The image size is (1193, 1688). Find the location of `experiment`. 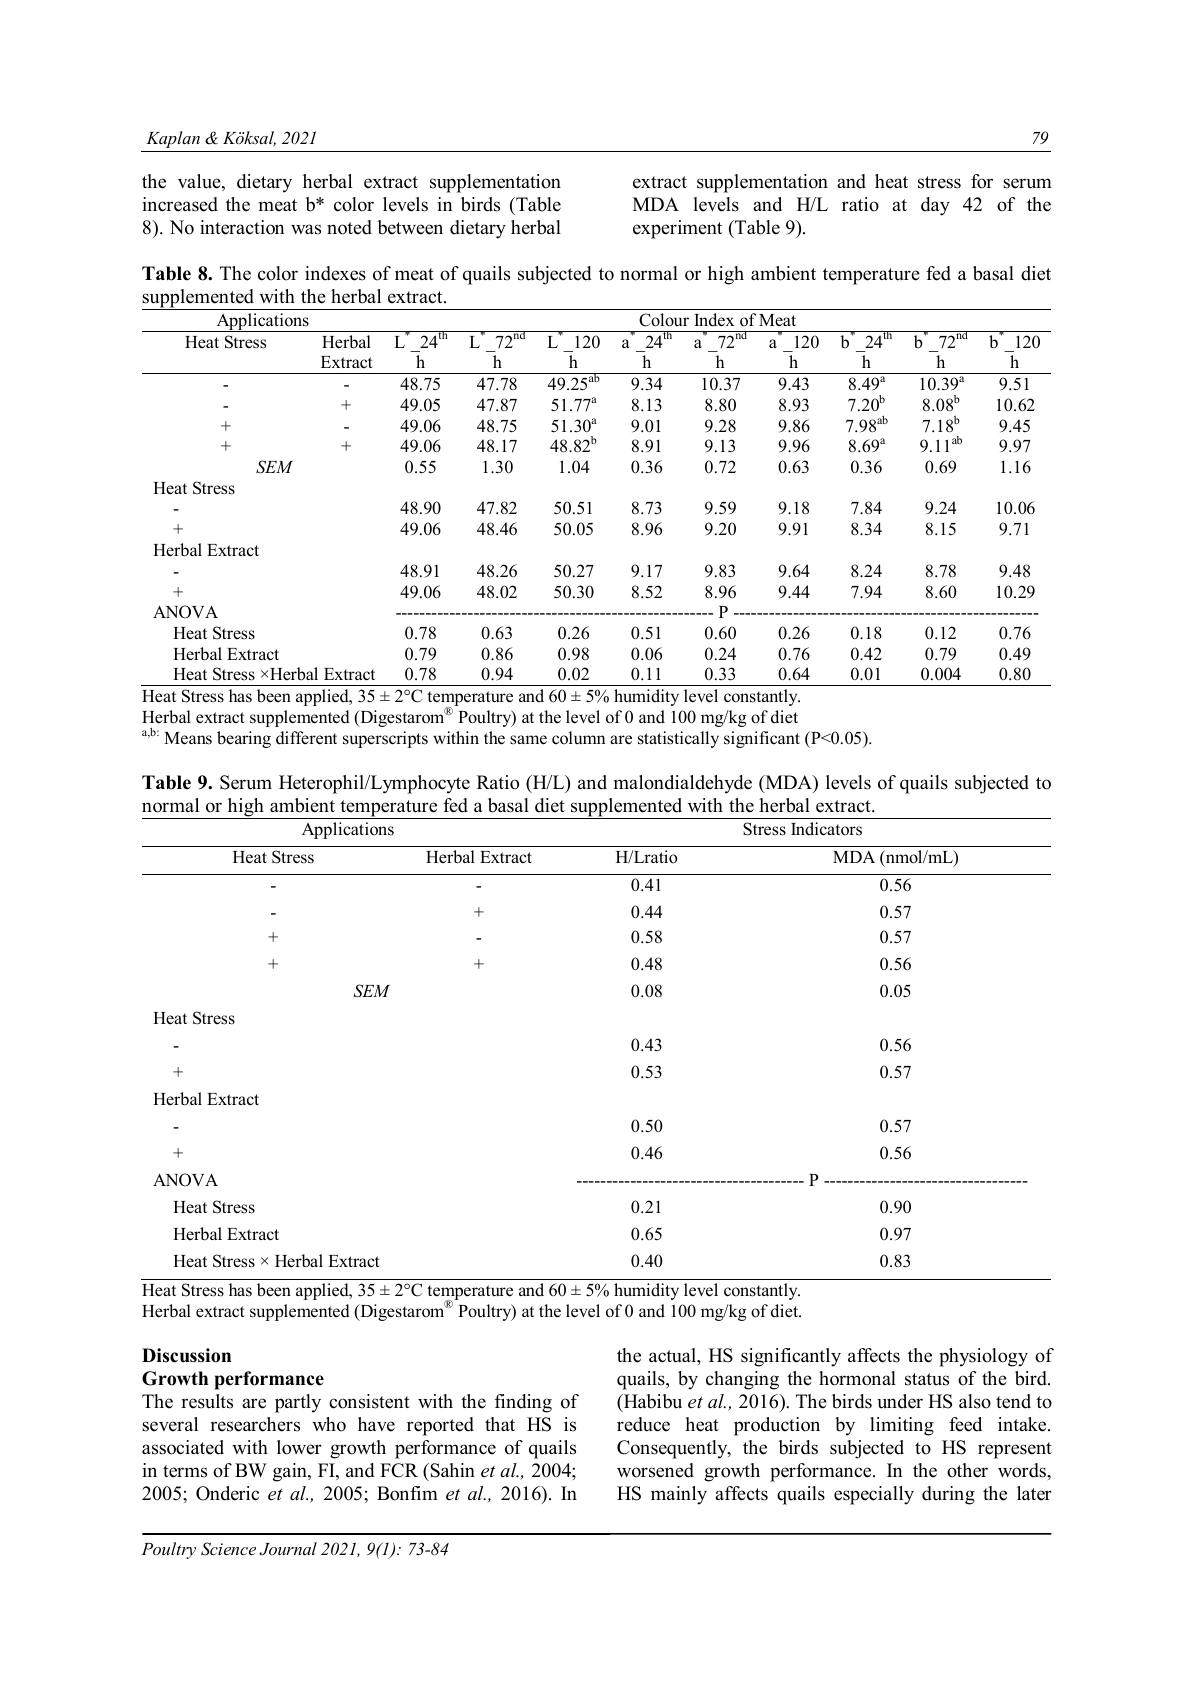

experiment is located at coordinates (677, 229).
